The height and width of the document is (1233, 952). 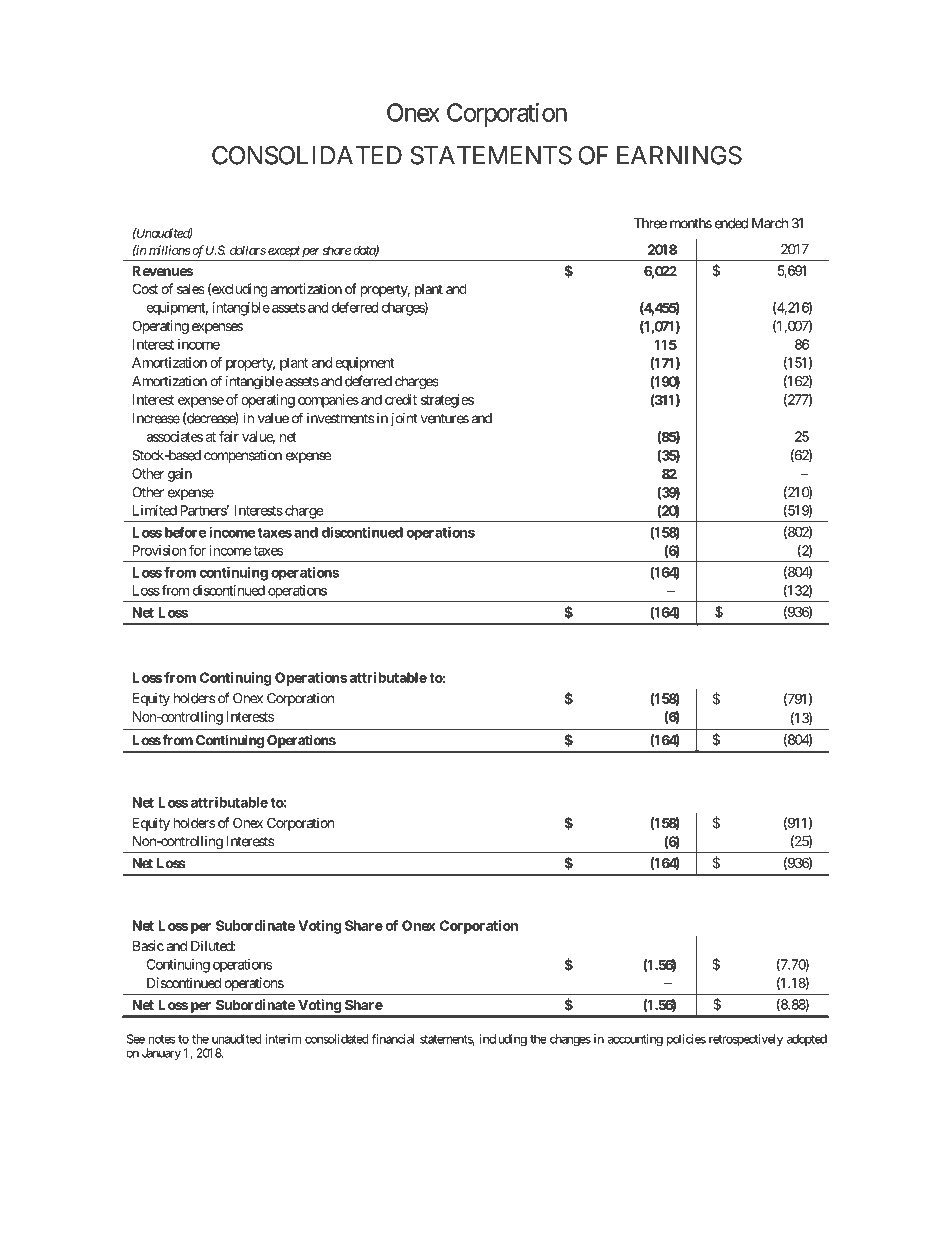 I want to click on ended, so click(x=731, y=223).
